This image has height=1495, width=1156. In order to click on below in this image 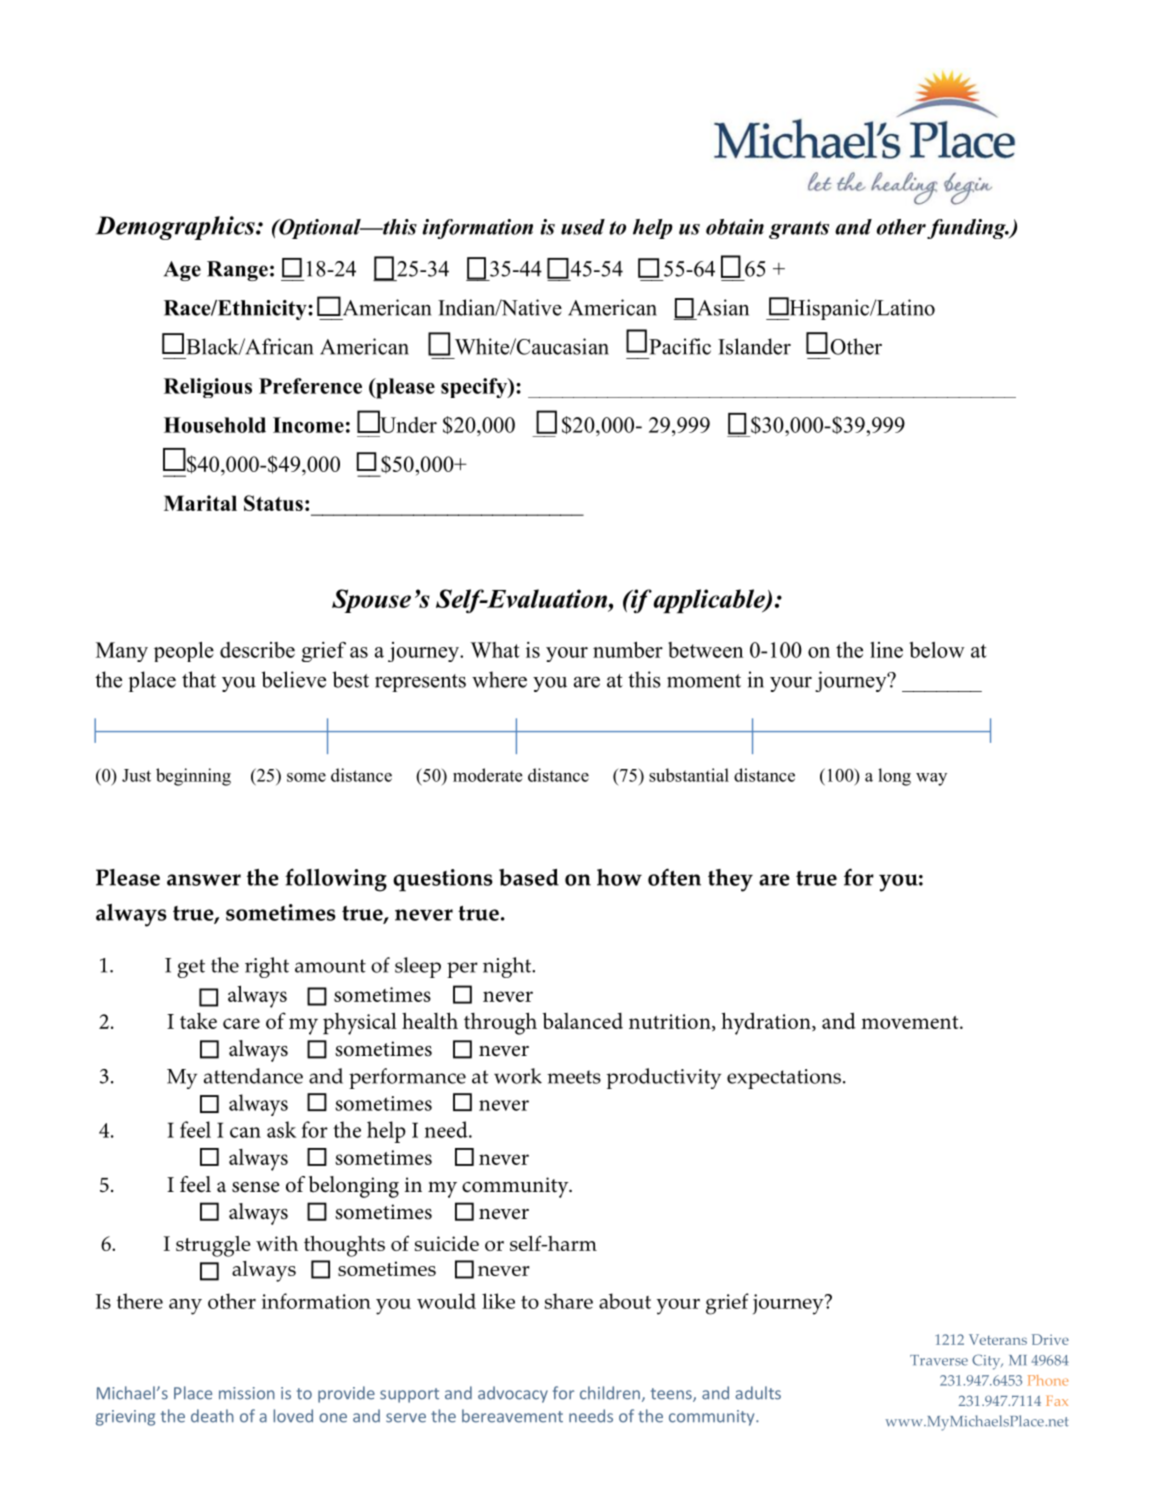, I will do `click(937, 650)`.
